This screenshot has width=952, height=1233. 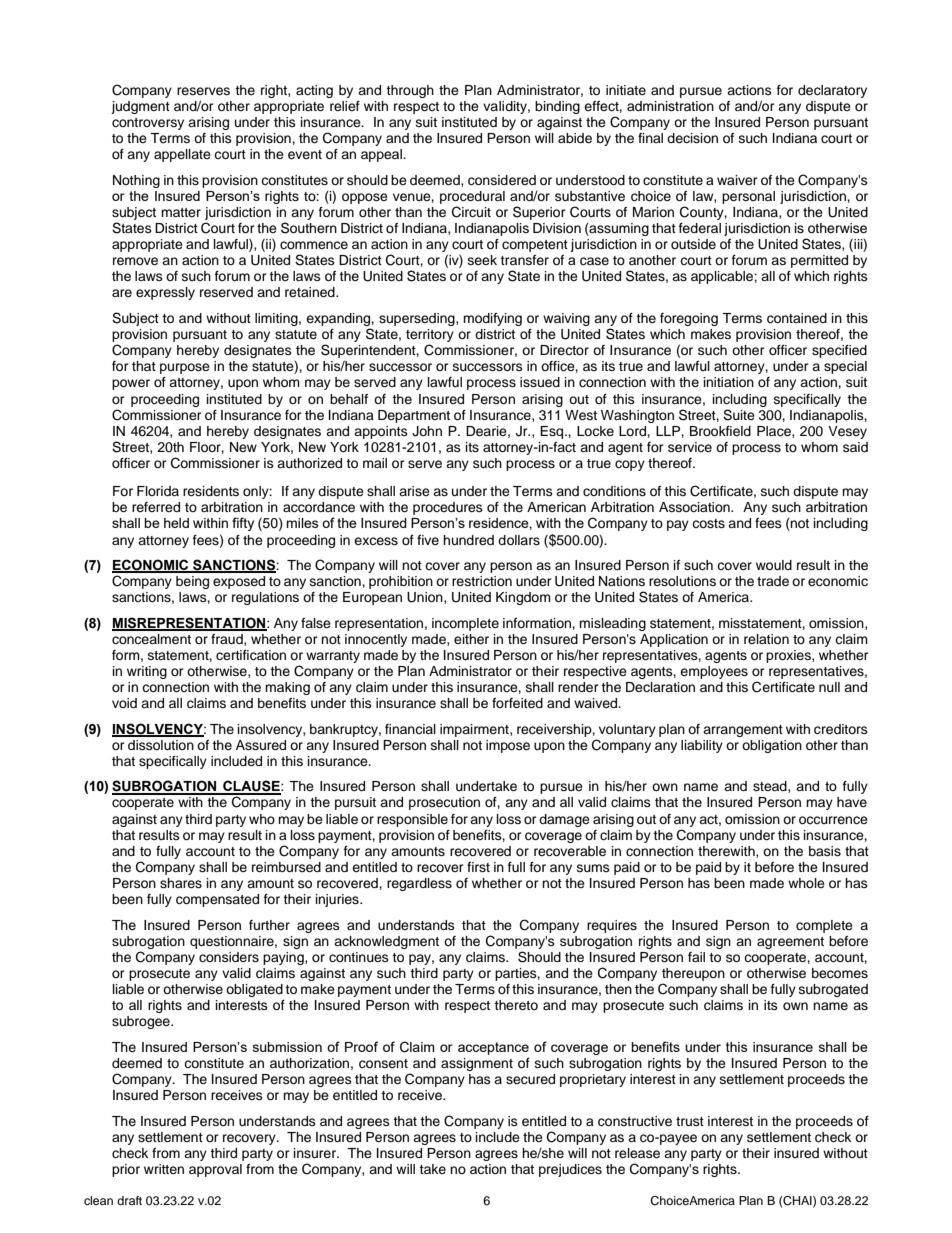 What do you see at coordinates (164, 1169) in the screenshot?
I see `written` at bounding box center [164, 1169].
